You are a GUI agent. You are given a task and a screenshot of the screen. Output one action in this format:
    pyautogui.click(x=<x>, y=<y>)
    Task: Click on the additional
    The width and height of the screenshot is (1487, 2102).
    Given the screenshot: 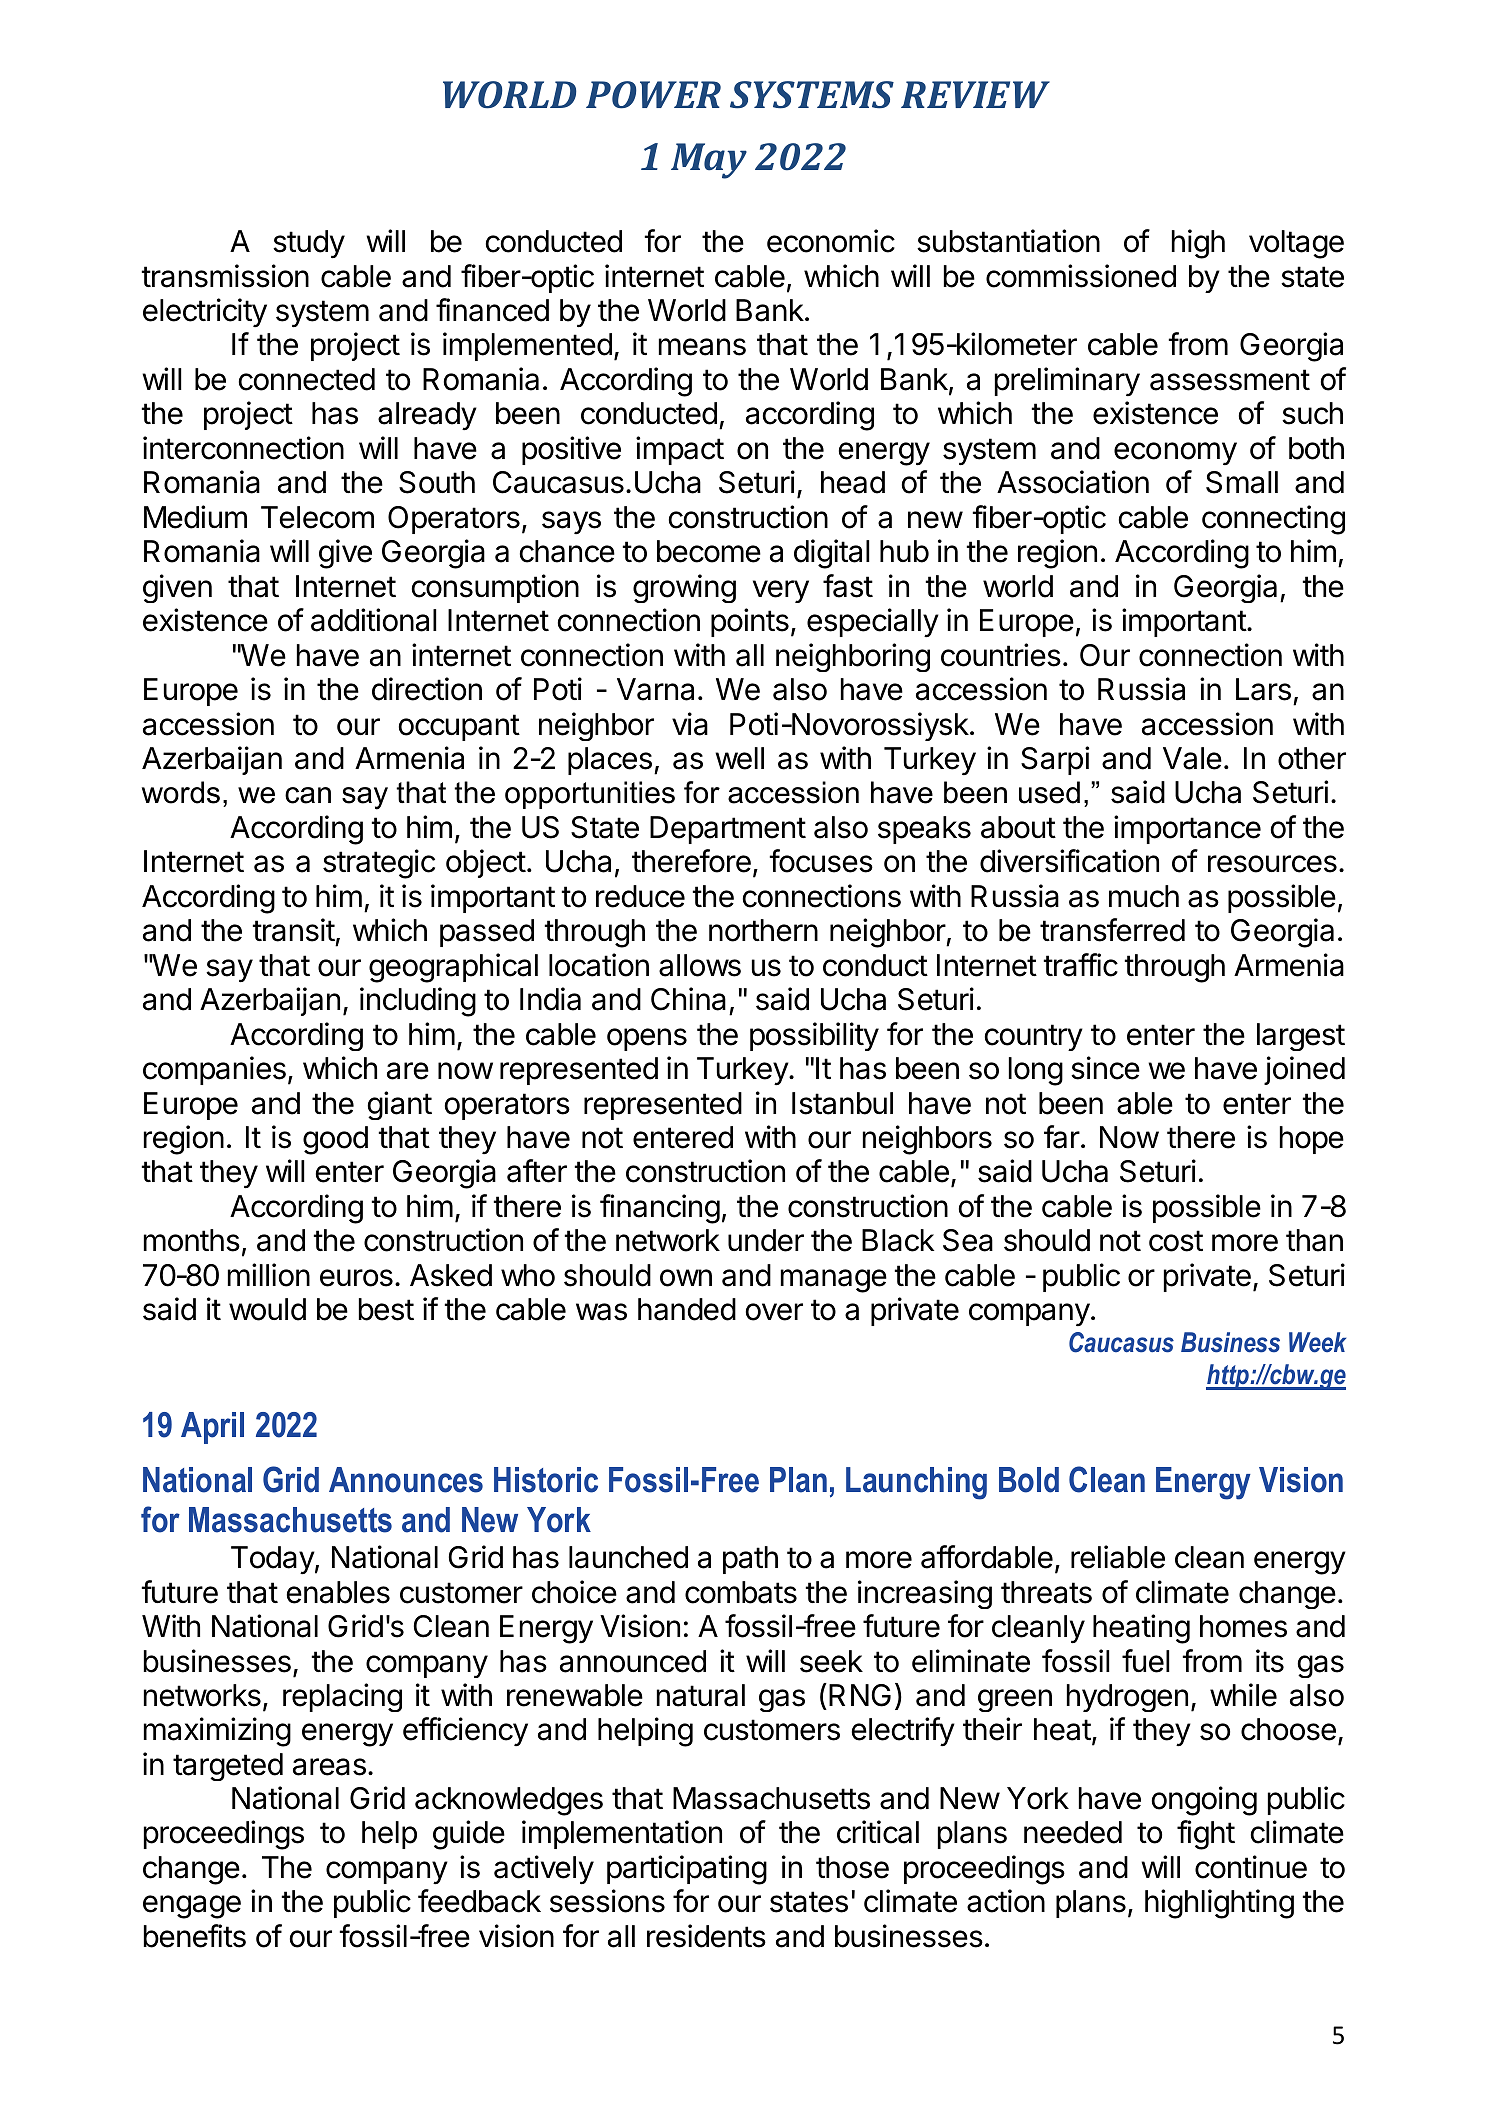 What is the action you would take?
    pyautogui.click(x=374, y=620)
